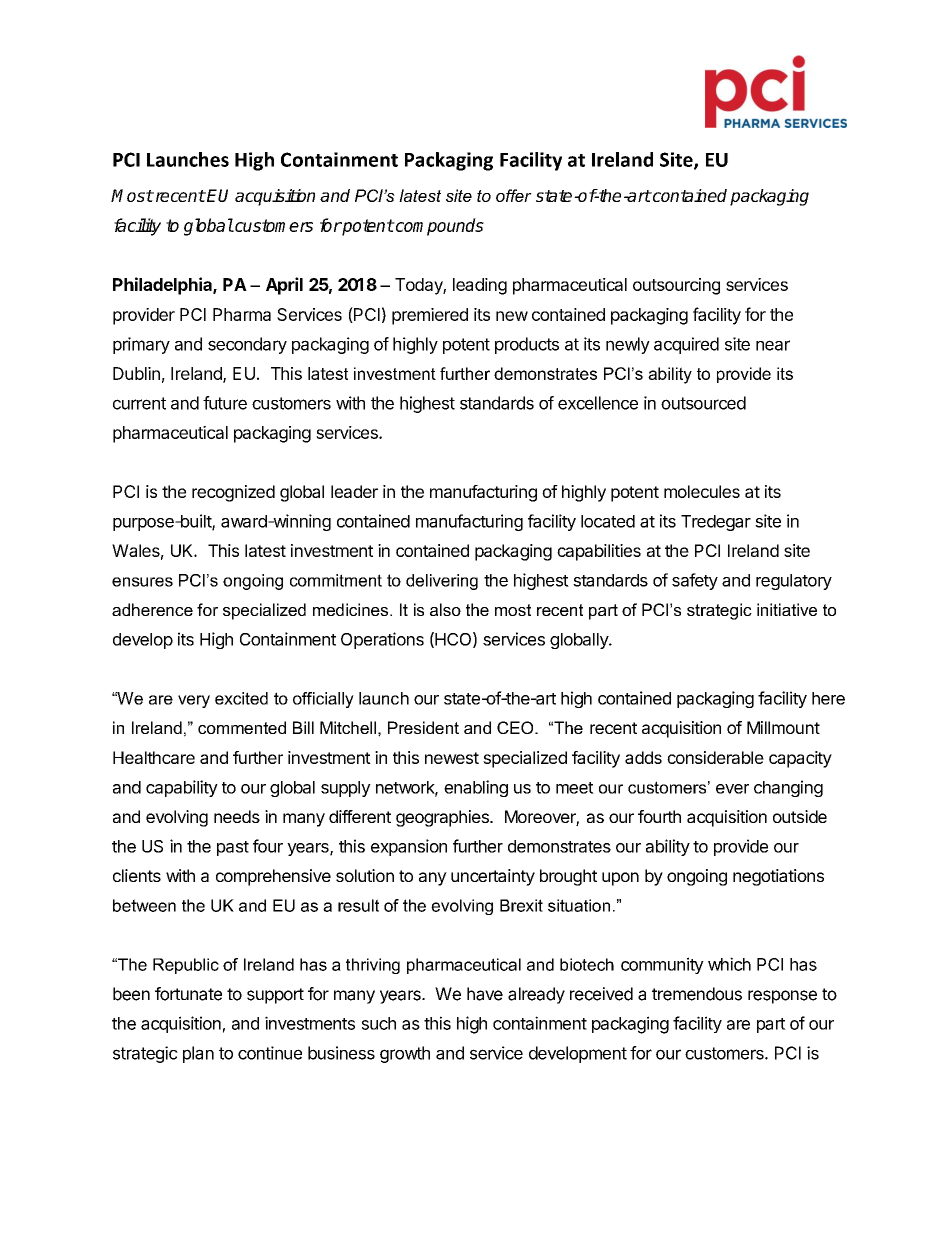  Describe the element at coordinates (163, 286) in the screenshot. I see `Philadelphia` at that location.
